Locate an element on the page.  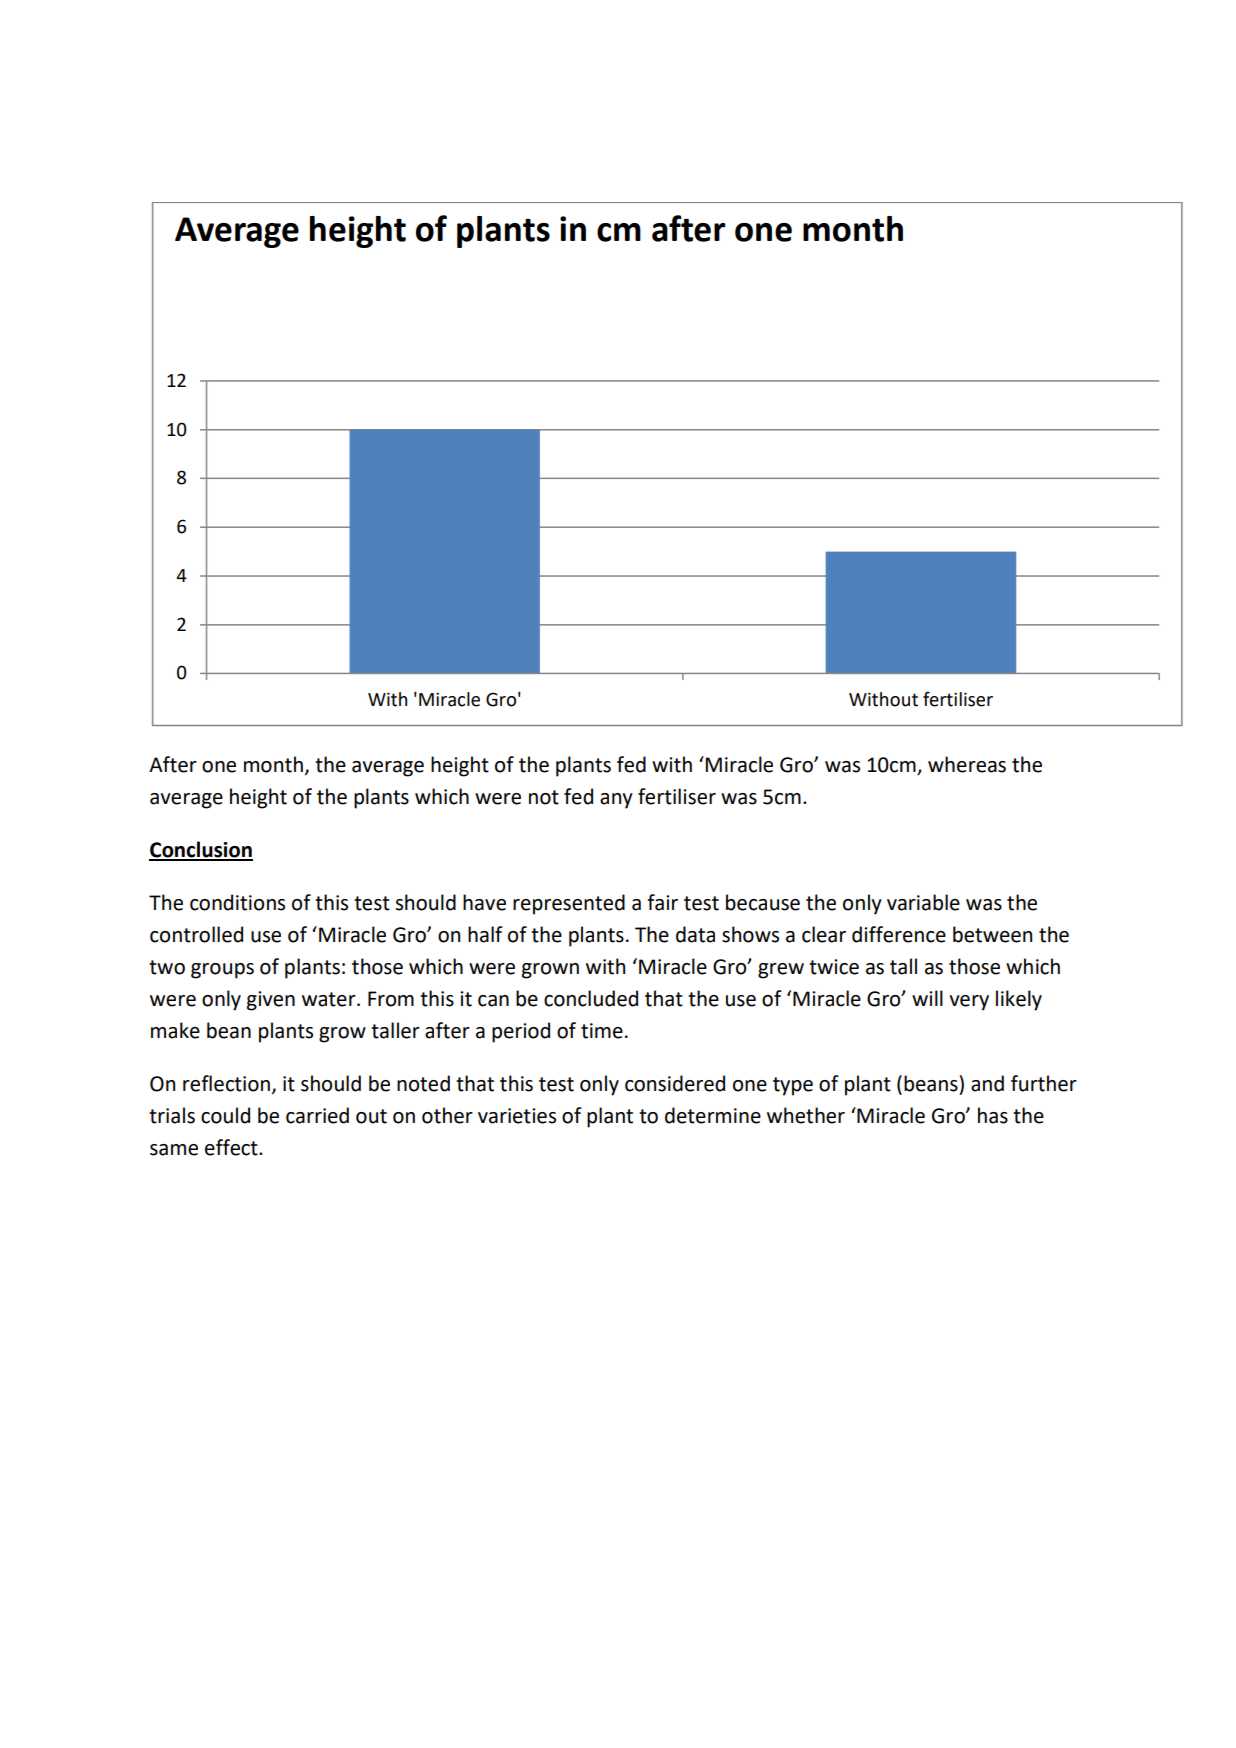
considered is located at coordinates (675, 1083).
